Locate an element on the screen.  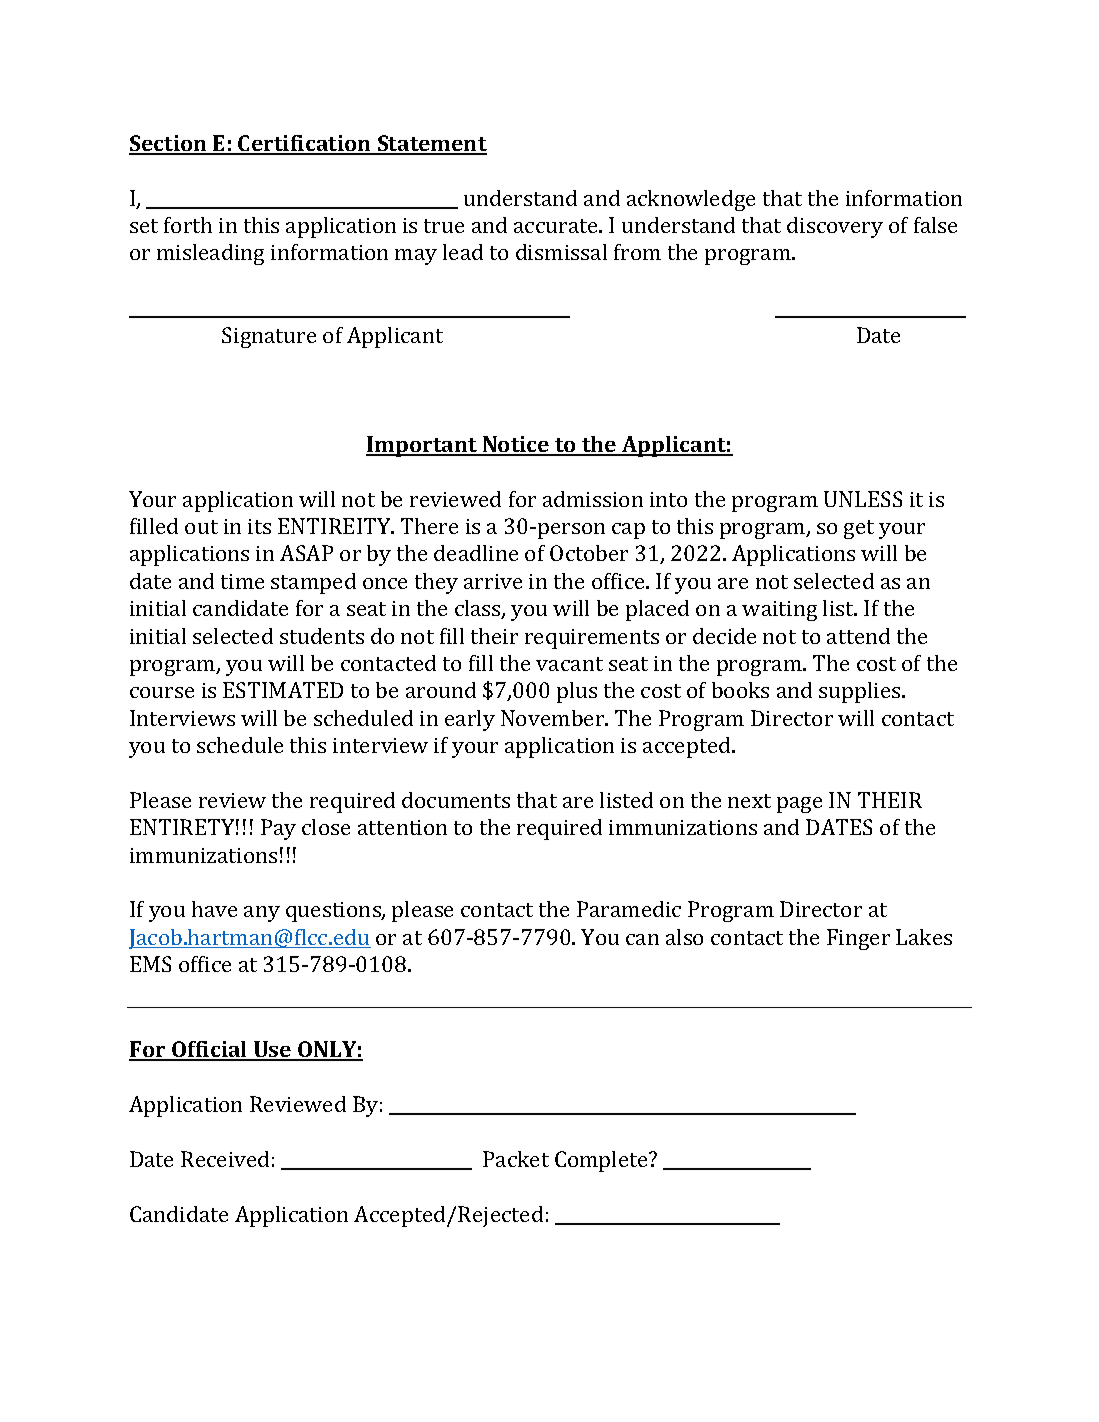
page is located at coordinates (799, 805).
